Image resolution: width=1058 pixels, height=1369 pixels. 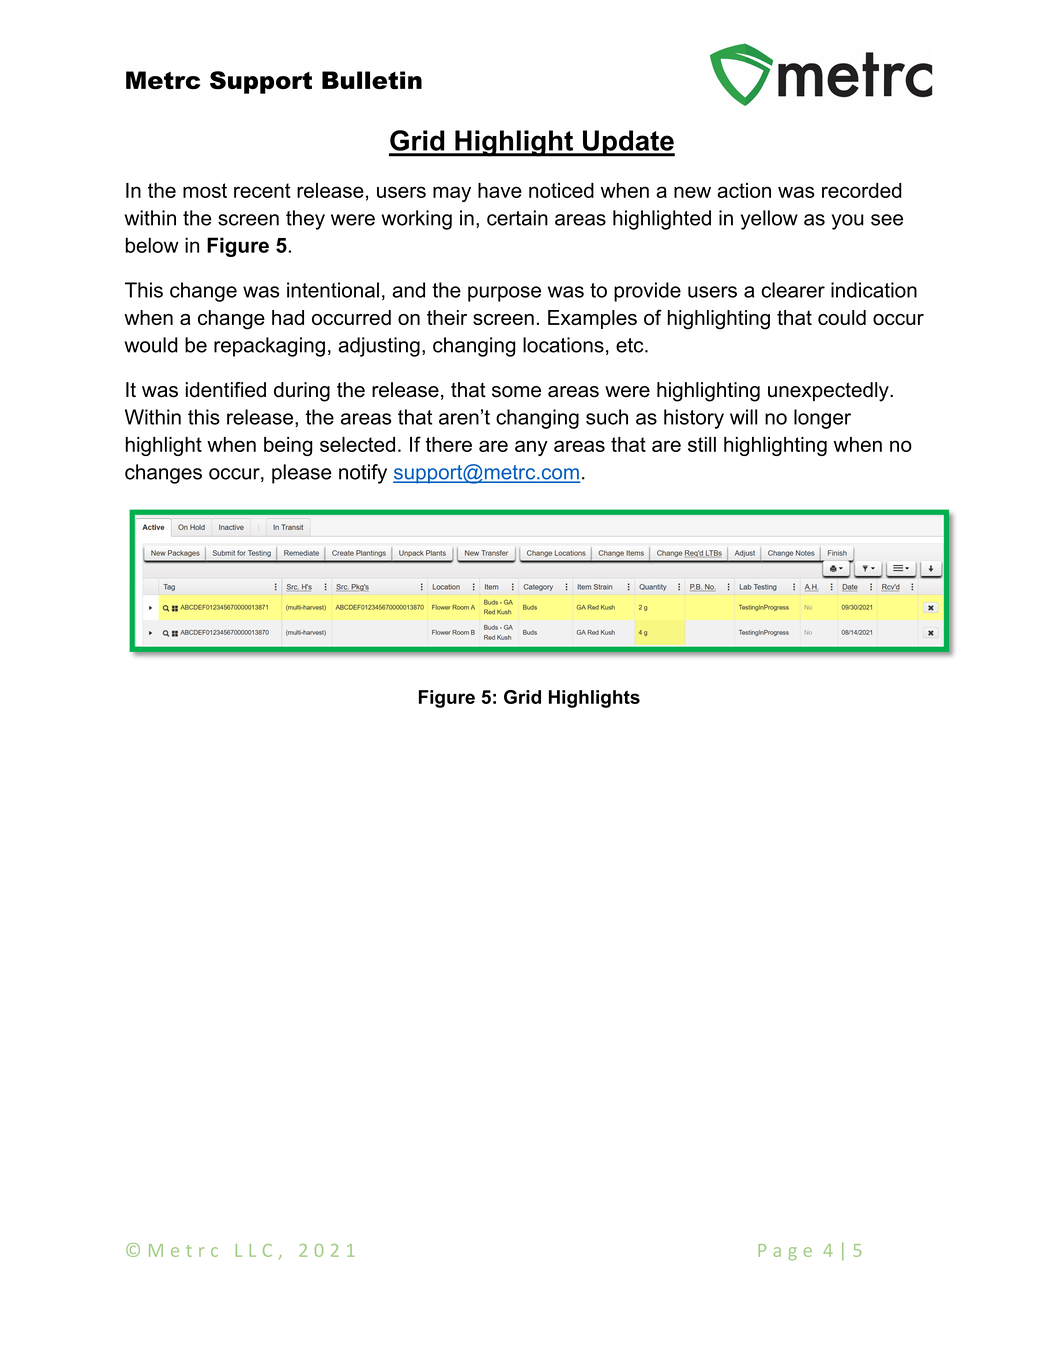 I want to click on any, so click(x=531, y=448).
